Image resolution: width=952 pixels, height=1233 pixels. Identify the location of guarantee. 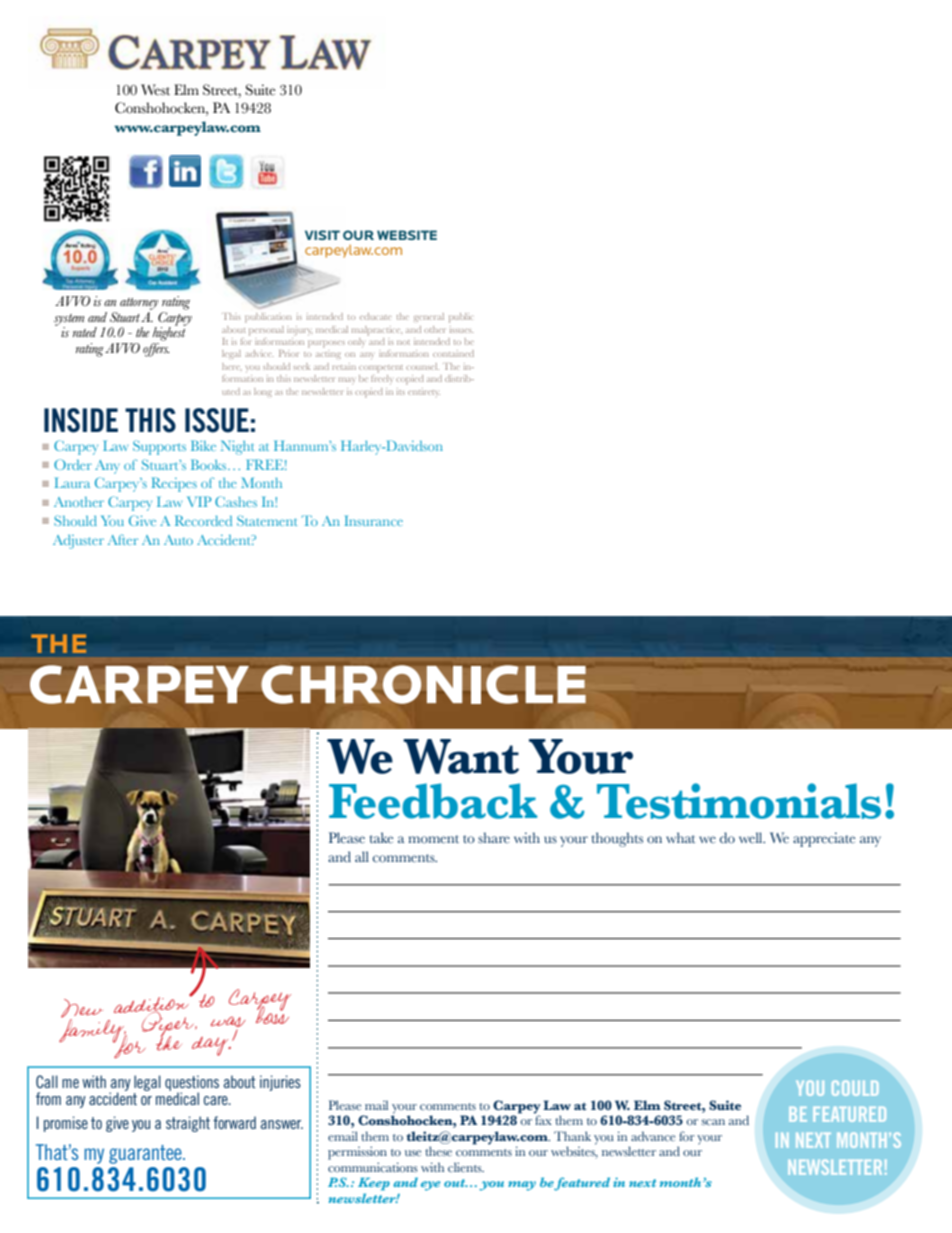
(146, 1154).
